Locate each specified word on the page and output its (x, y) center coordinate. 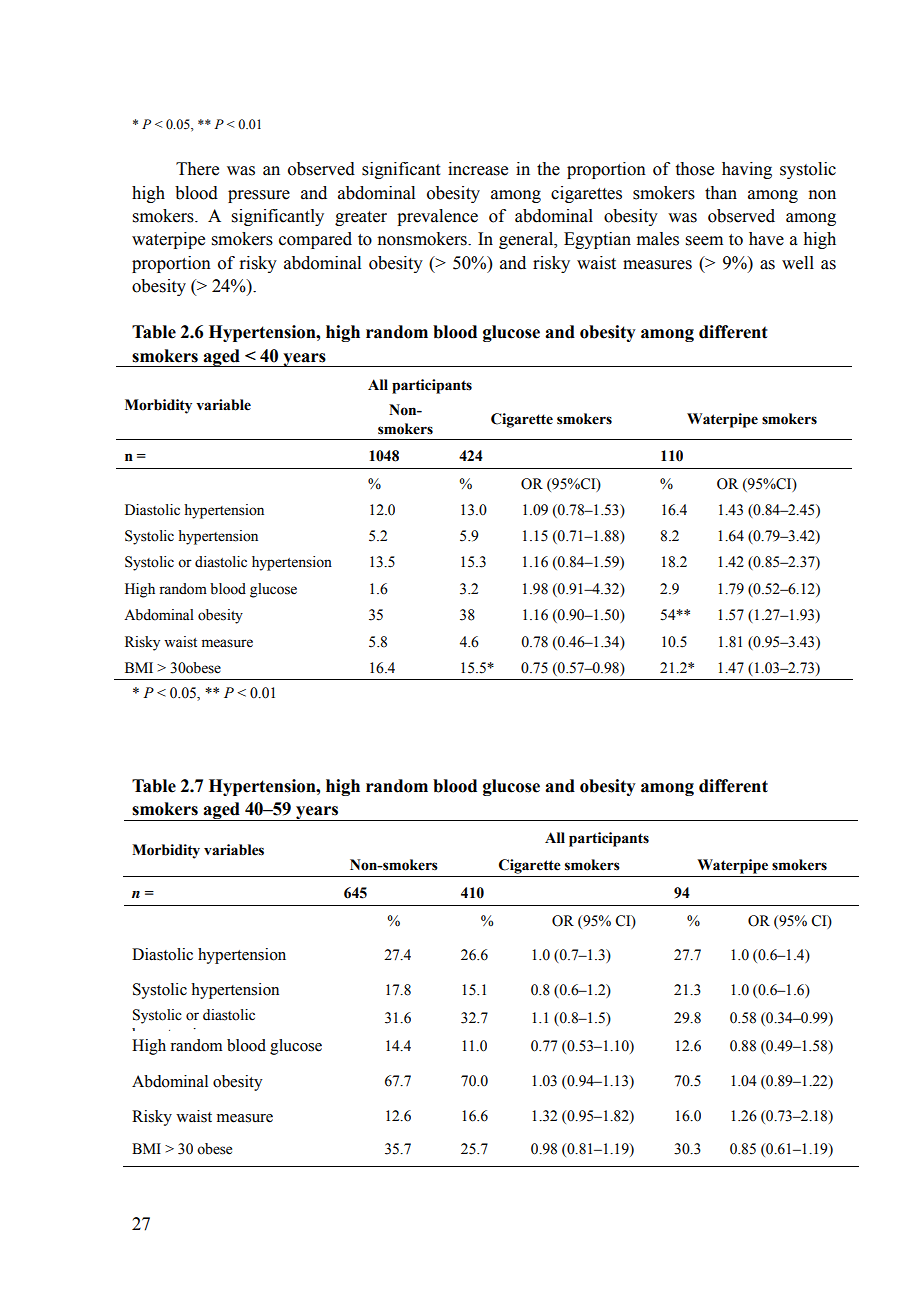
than (721, 193)
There (197, 169)
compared (315, 240)
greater (361, 218)
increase (478, 169)
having (747, 170)
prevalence (437, 217)
